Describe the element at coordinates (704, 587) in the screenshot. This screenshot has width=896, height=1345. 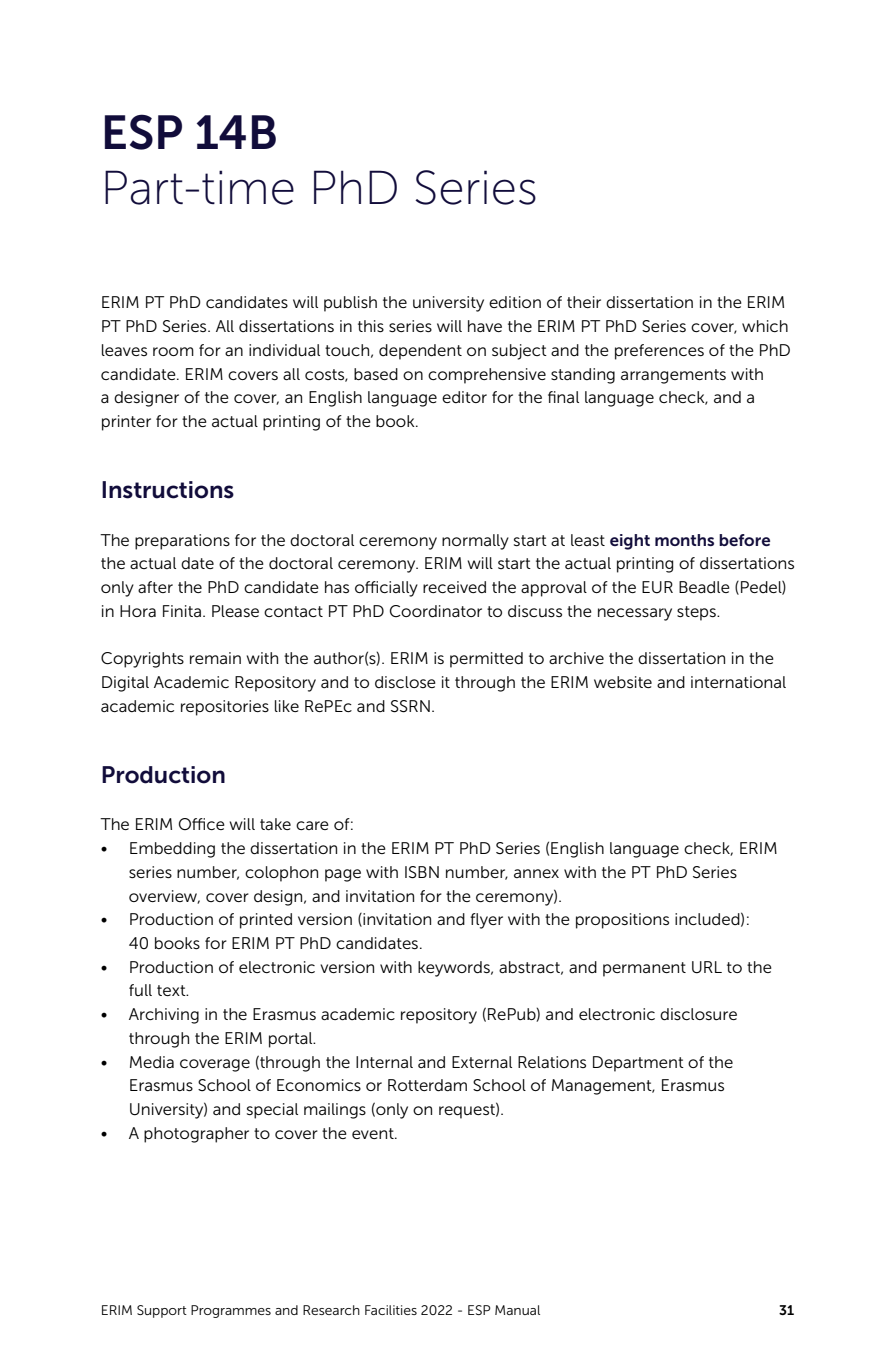
I see `Beadle` at that location.
